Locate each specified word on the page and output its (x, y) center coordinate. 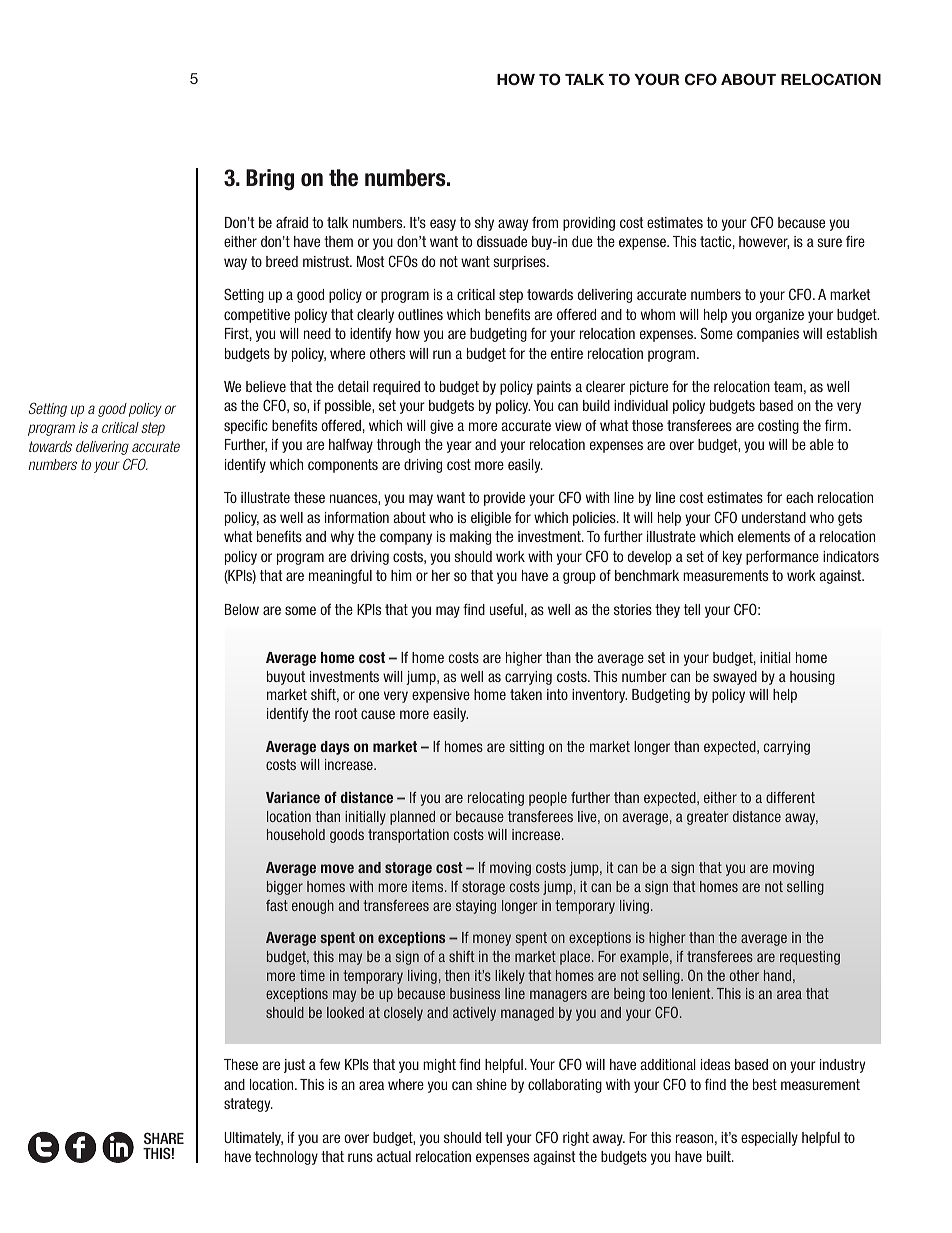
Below (242, 609)
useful (506, 609)
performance (782, 558)
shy (484, 224)
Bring (270, 180)
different (790, 797)
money (492, 940)
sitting (526, 748)
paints (554, 388)
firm (837, 425)
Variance (293, 797)
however (764, 242)
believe (266, 386)
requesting (810, 958)
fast (277, 905)
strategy (248, 1105)
